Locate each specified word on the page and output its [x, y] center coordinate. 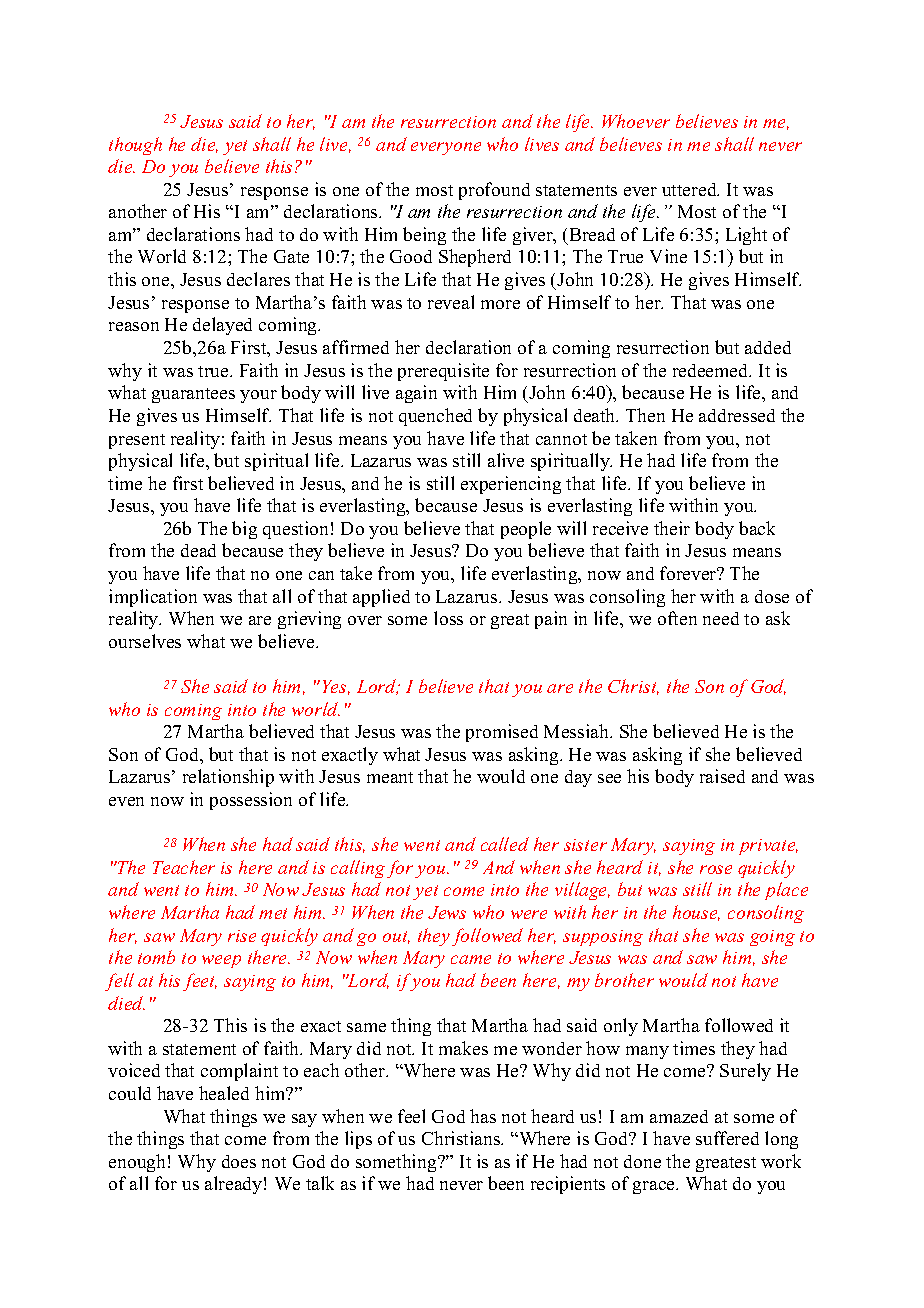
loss [448, 618]
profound [494, 191]
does [239, 1161]
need [721, 618]
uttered [690, 189]
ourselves [145, 641]
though [135, 146]
